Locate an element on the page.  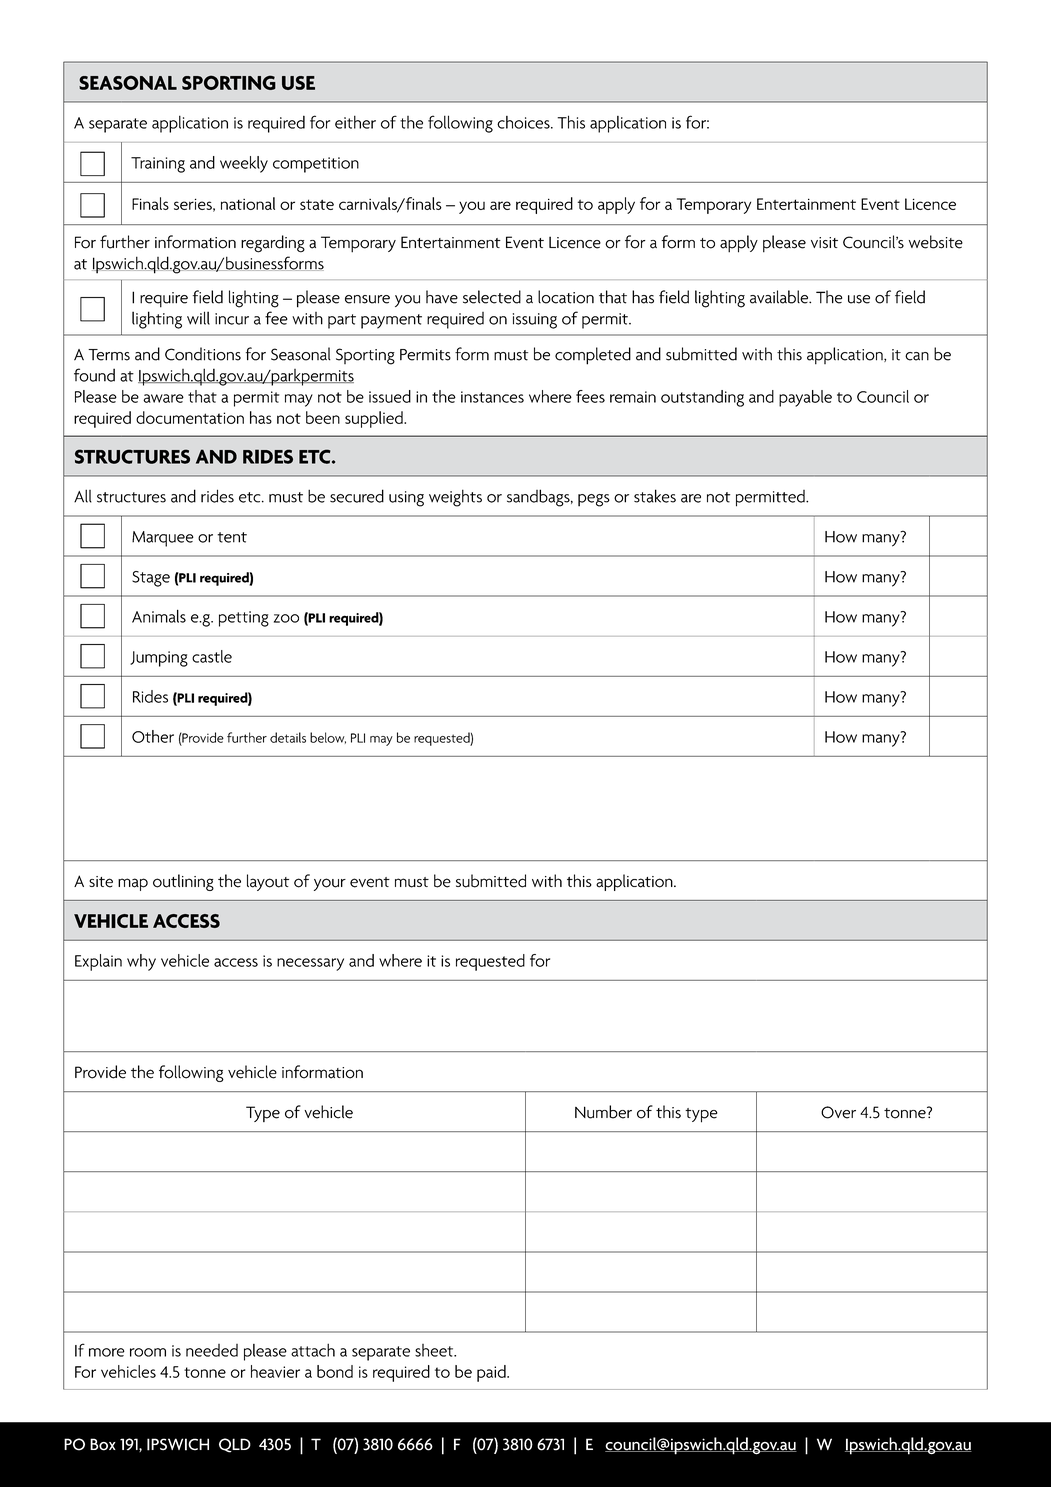
below is located at coordinates (328, 738).
